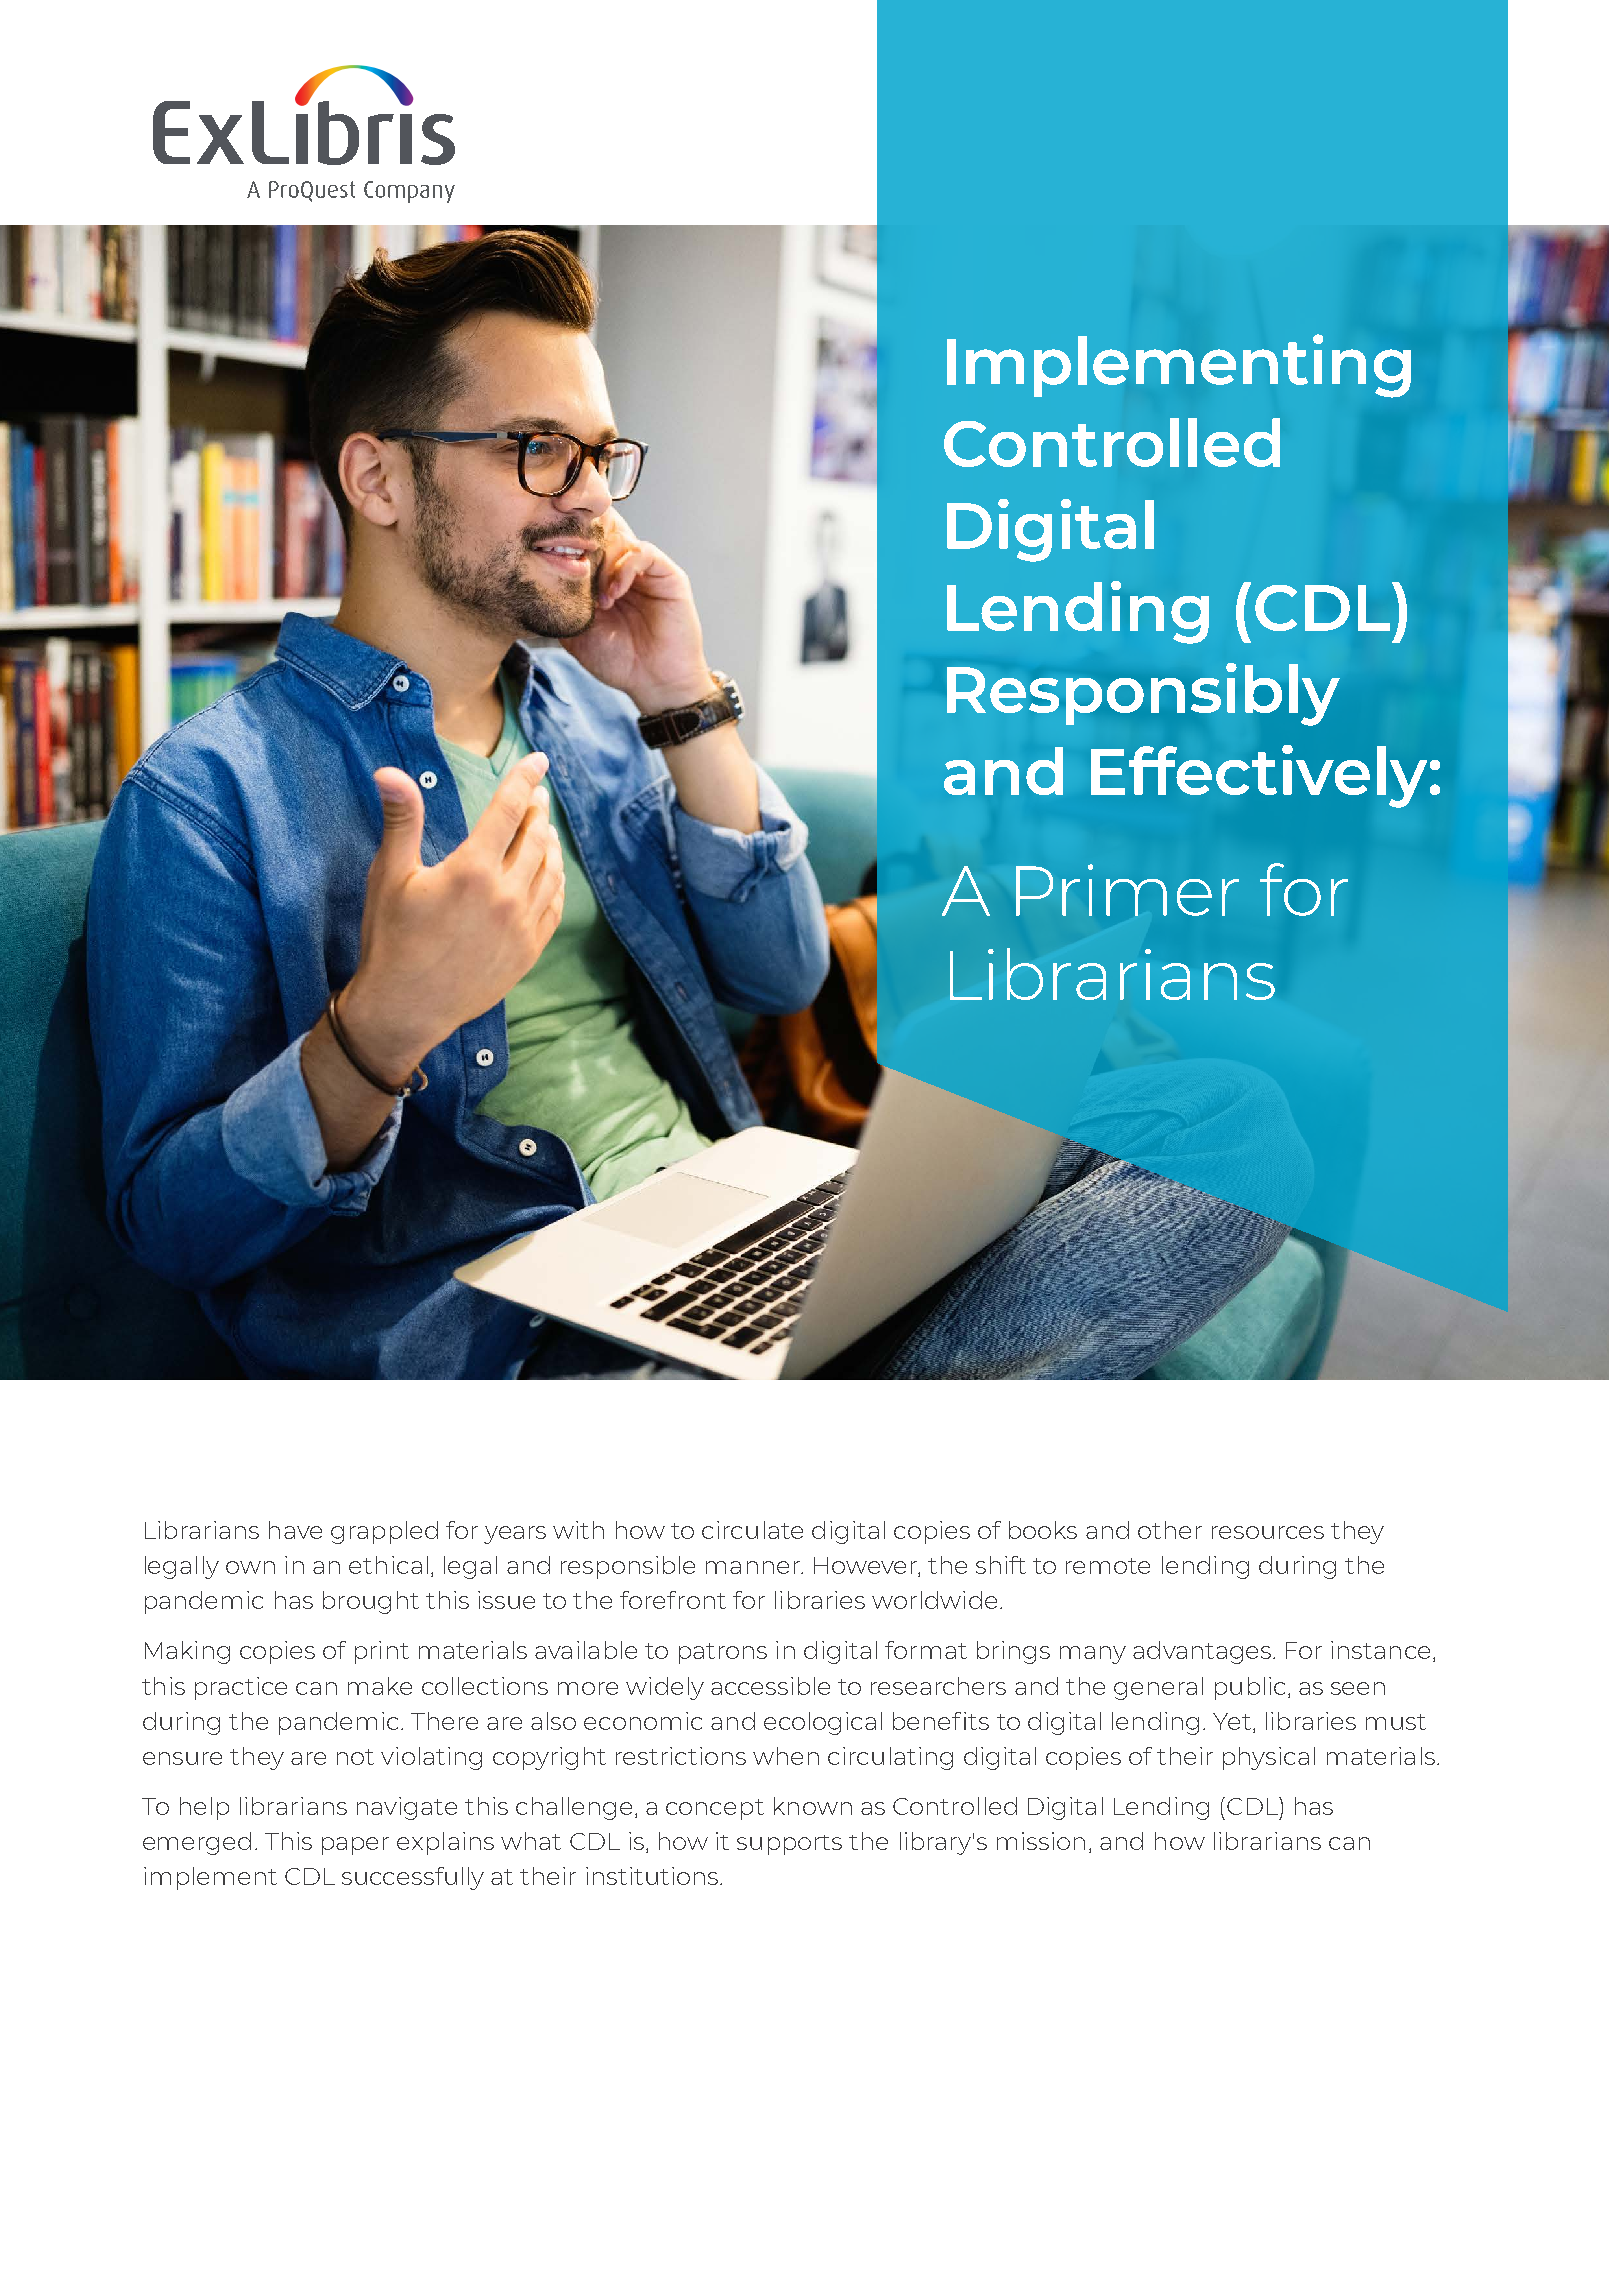 The image size is (1609, 2275). I want to click on Primer, so click(1127, 890).
